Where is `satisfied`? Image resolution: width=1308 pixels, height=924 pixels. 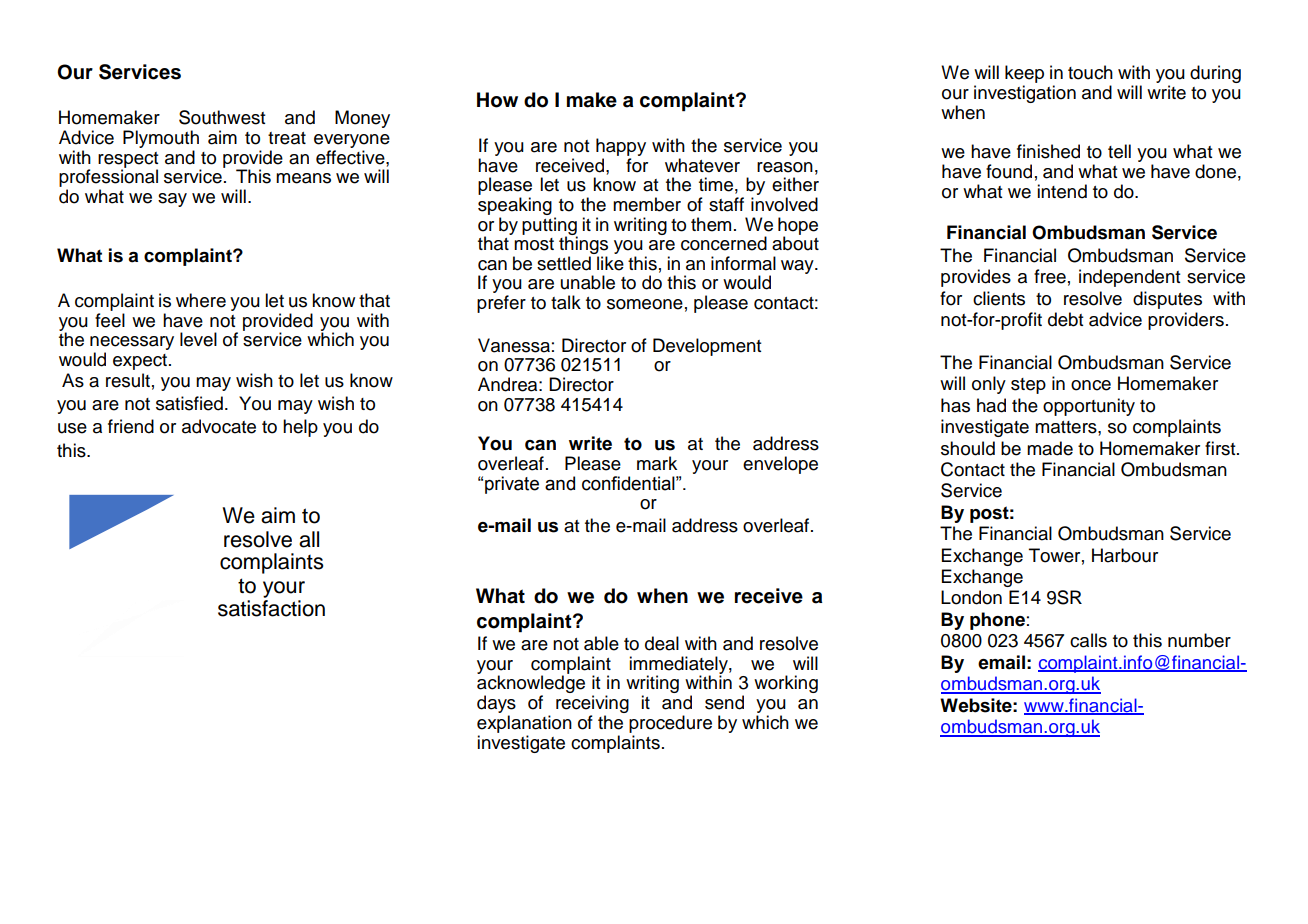 satisfied is located at coordinates (189, 403).
